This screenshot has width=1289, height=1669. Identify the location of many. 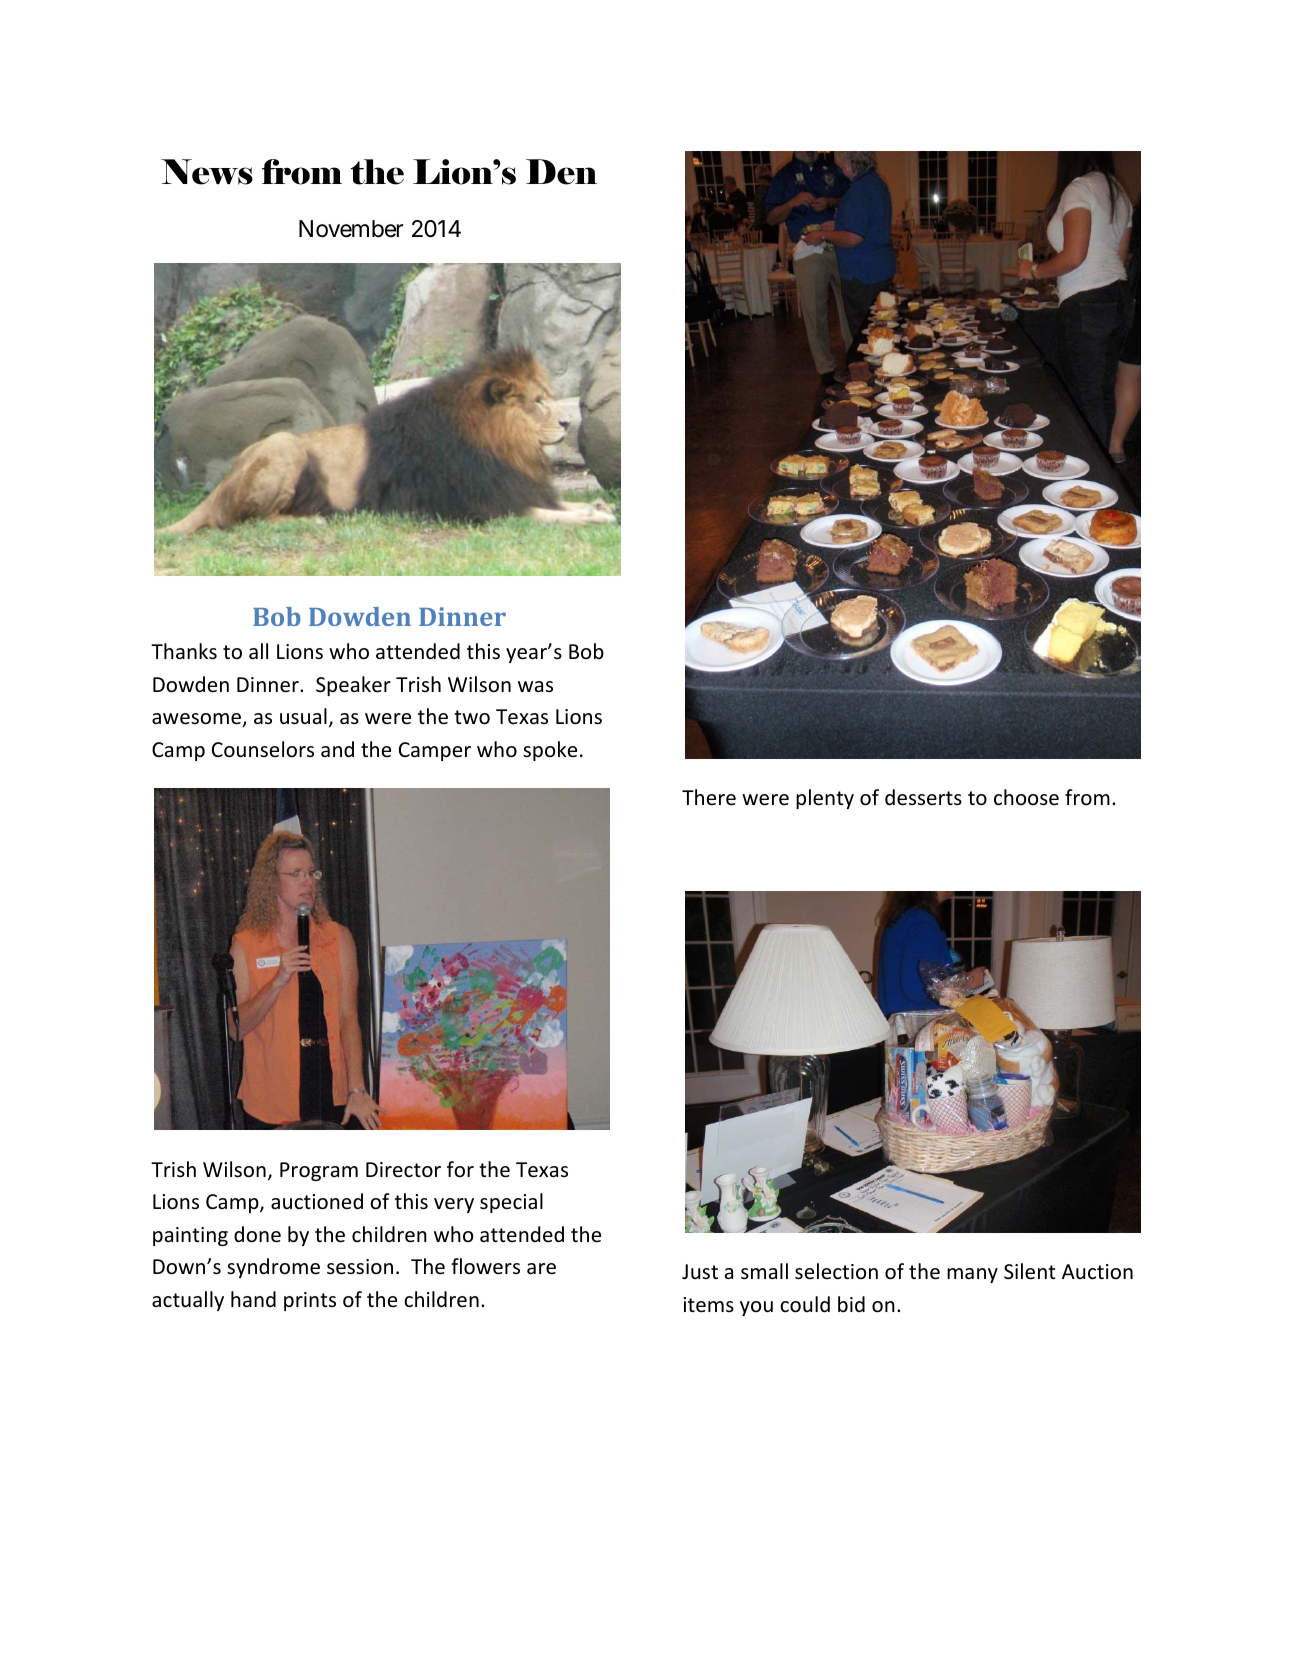
(972, 1275).
